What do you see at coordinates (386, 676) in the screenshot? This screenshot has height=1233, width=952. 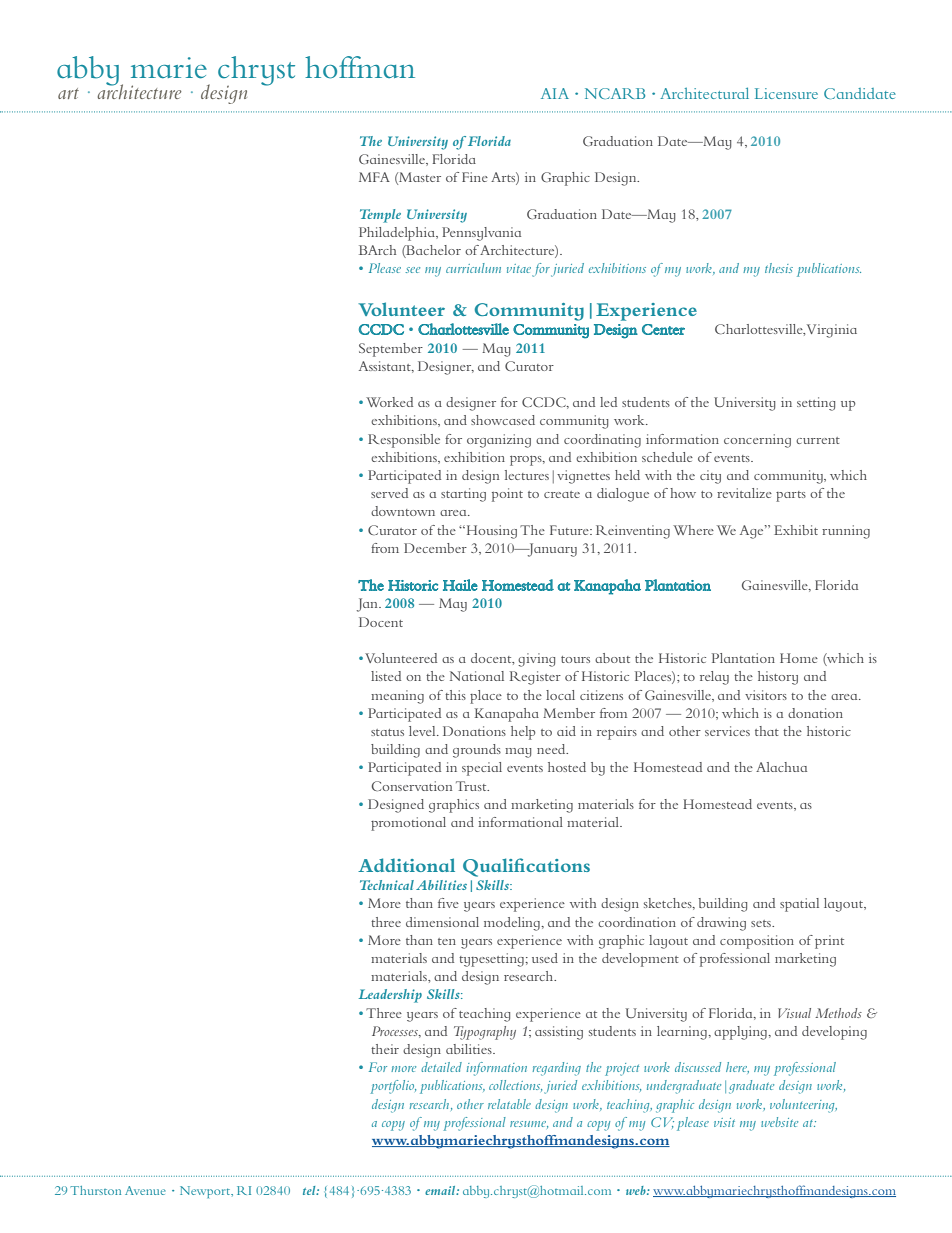 I see `listed` at bounding box center [386, 676].
